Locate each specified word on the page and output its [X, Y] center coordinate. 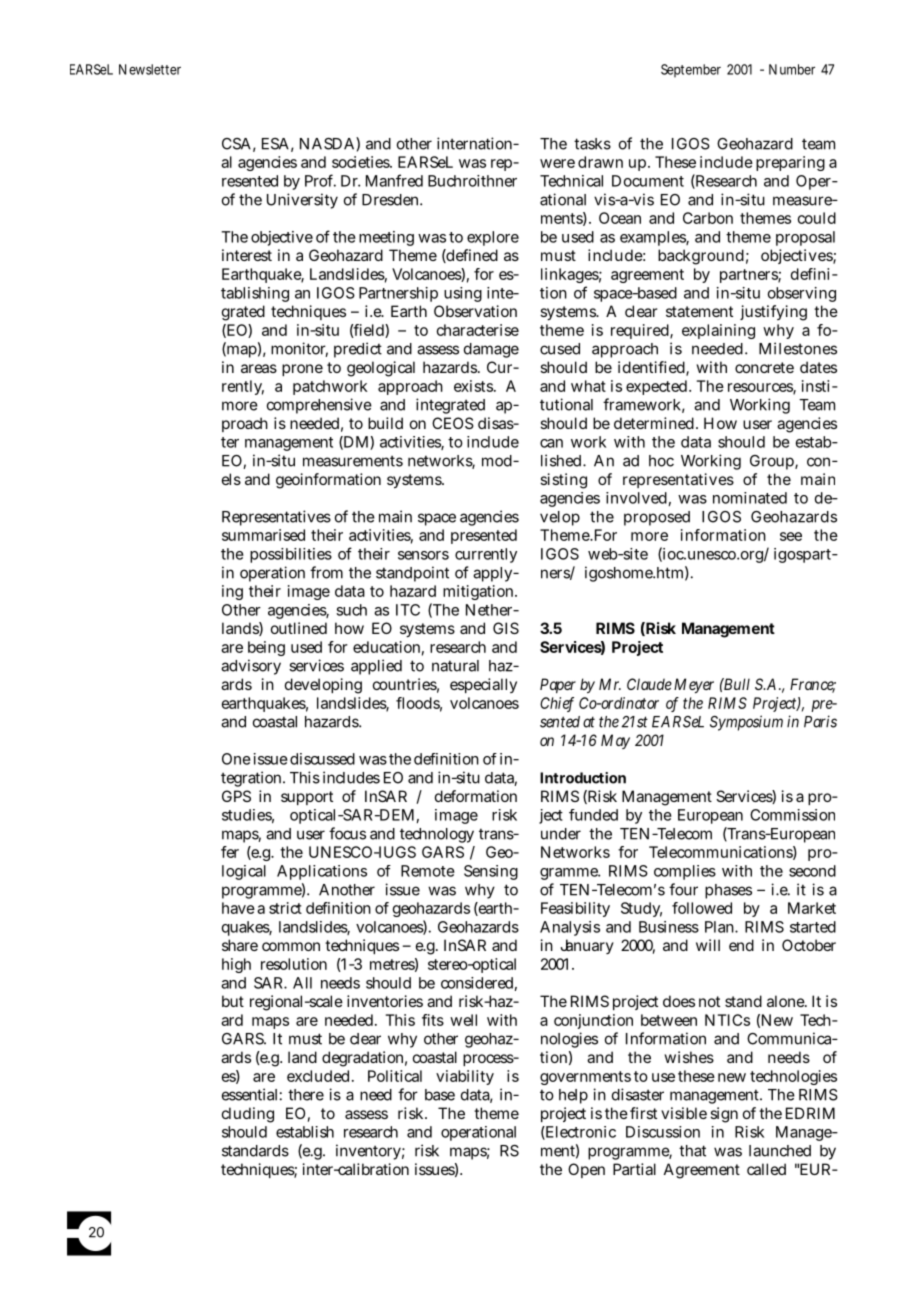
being [266, 648]
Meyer [694, 685]
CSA [236, 144]
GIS [506, 628]
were [557, 163]
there [306, 1095]
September [691, 71]
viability [465, 1077]
